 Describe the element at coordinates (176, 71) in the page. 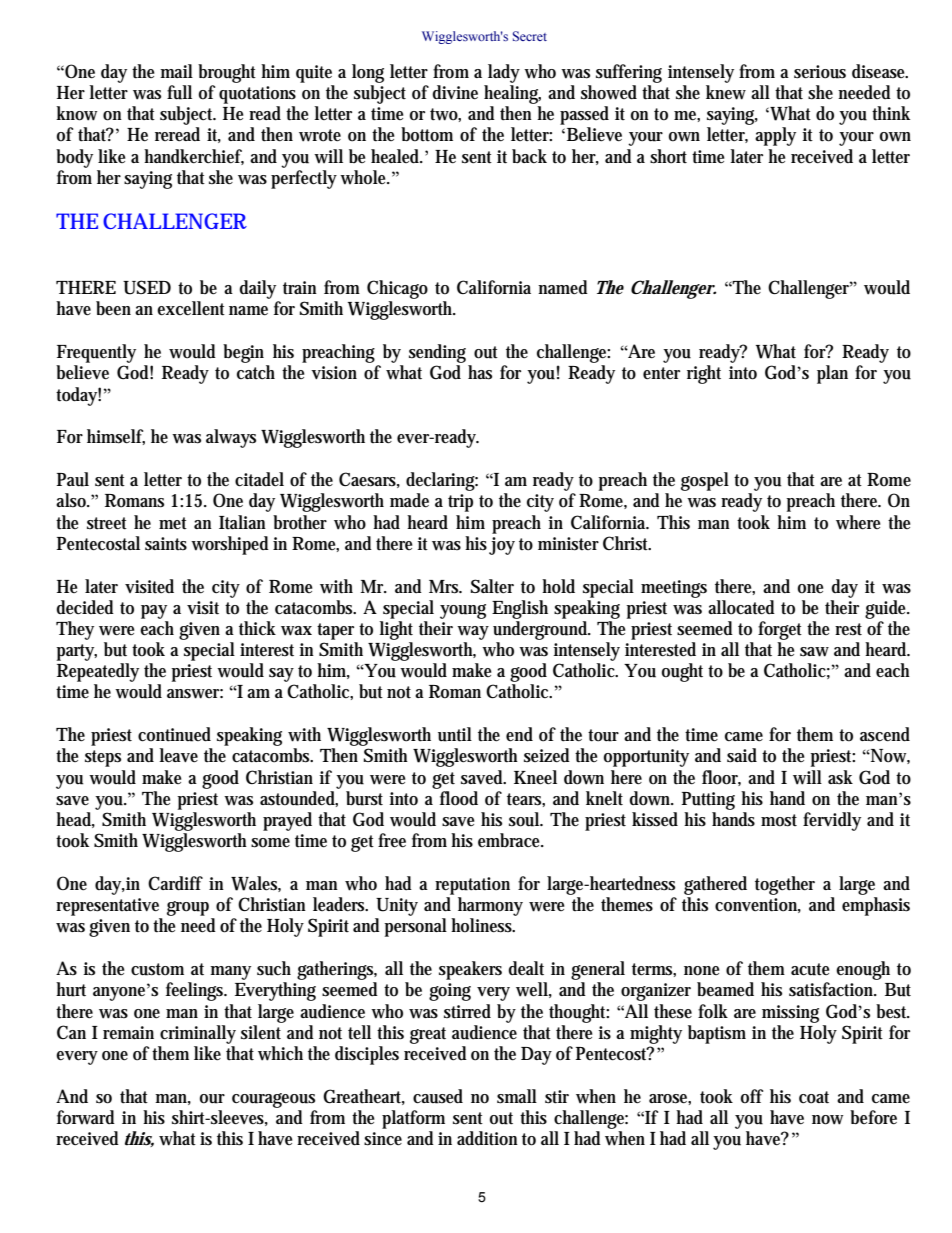

I see `mail` at that location.
